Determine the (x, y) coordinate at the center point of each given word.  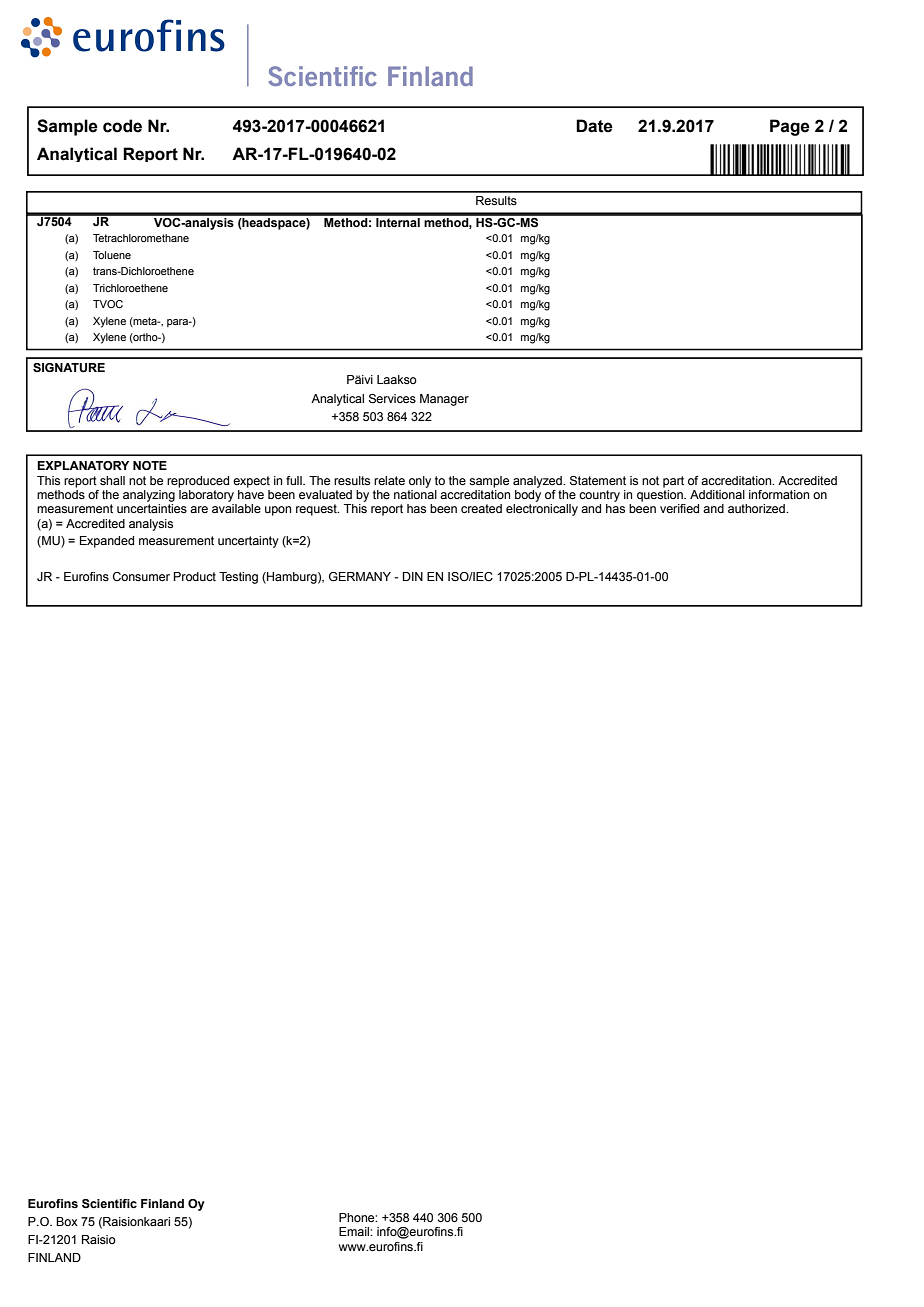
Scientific (109, 1203)
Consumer (141, 576)
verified (679, 508)
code (122, 126)
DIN (413, 576)
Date (594, 126)
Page (790, 127)
